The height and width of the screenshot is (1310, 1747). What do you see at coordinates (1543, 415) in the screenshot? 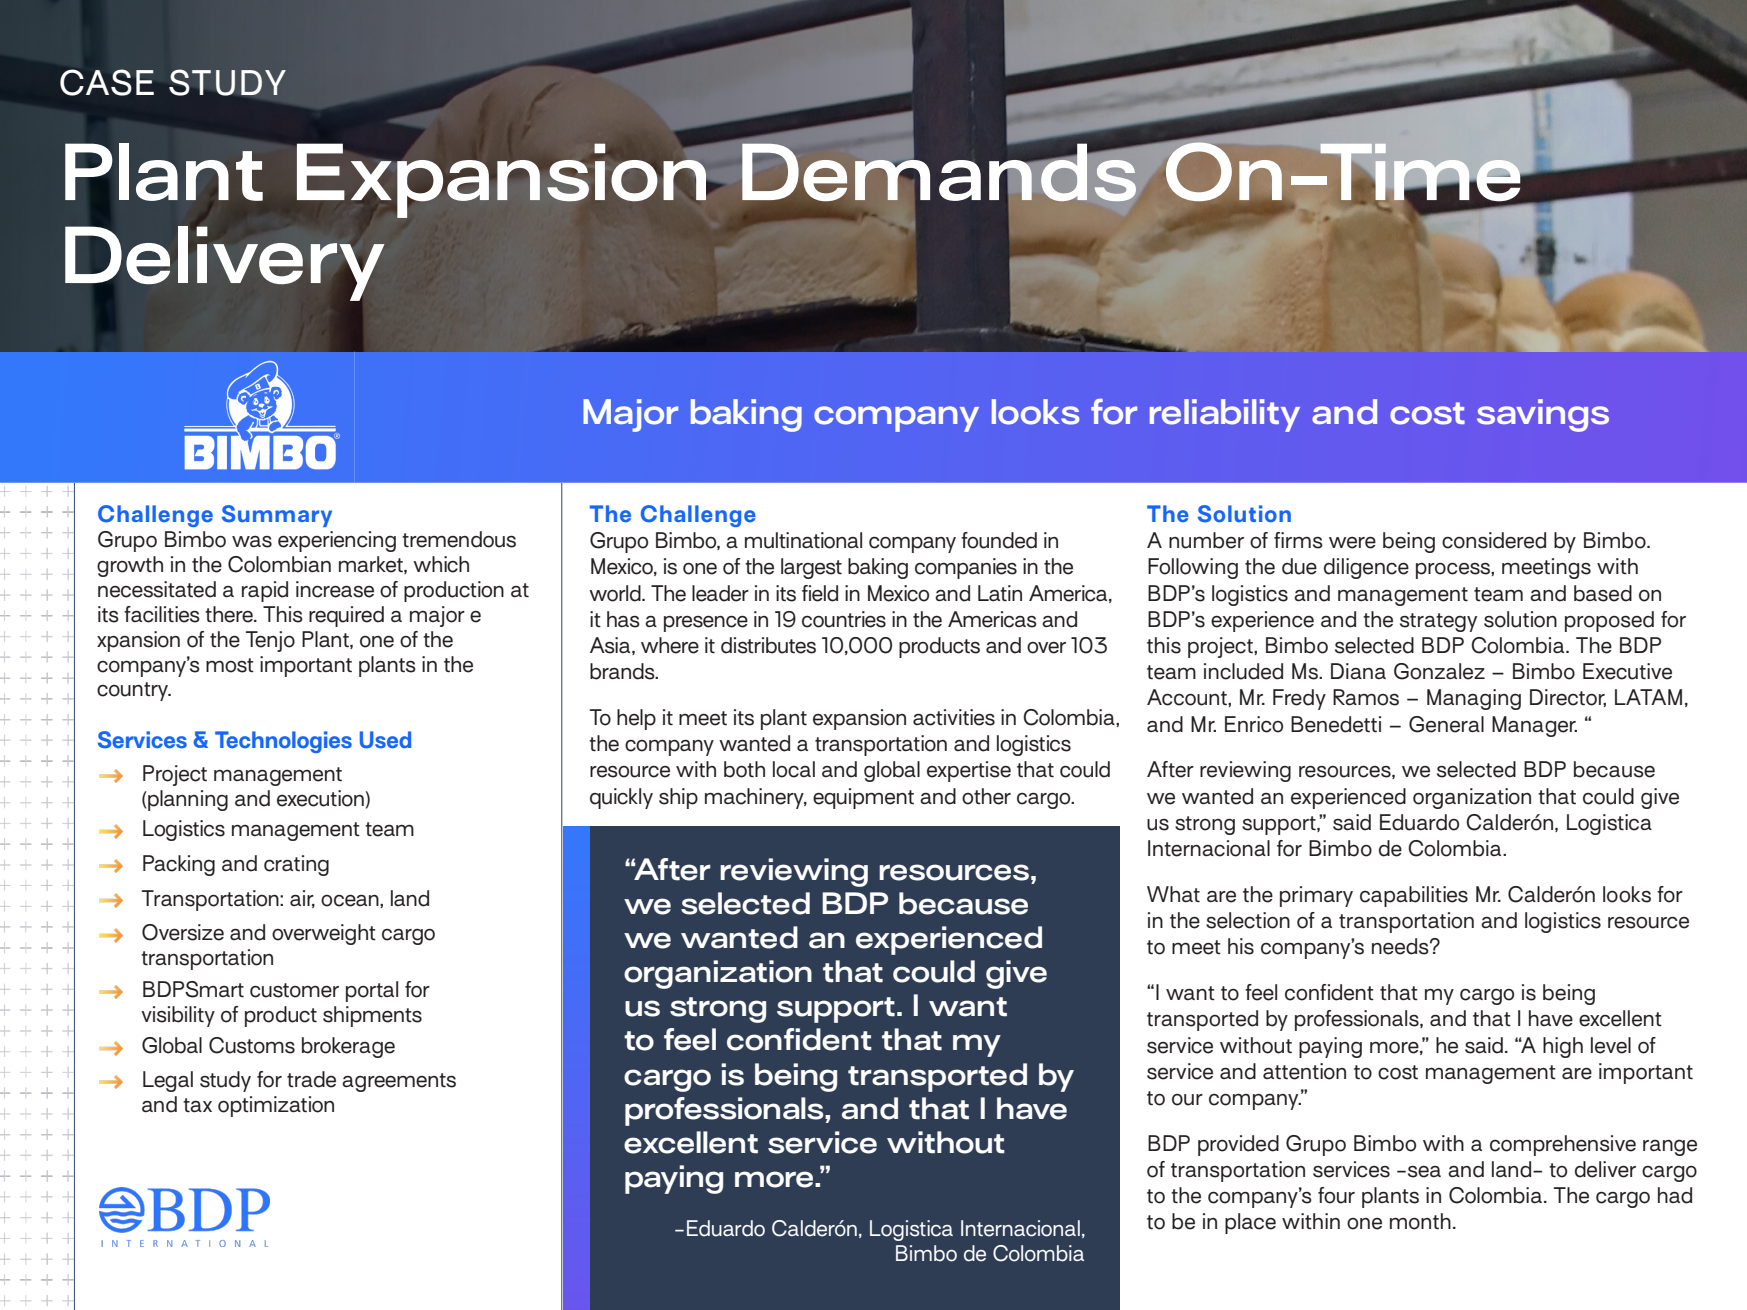
I see `savings` at bounding box center [1543, 415].
